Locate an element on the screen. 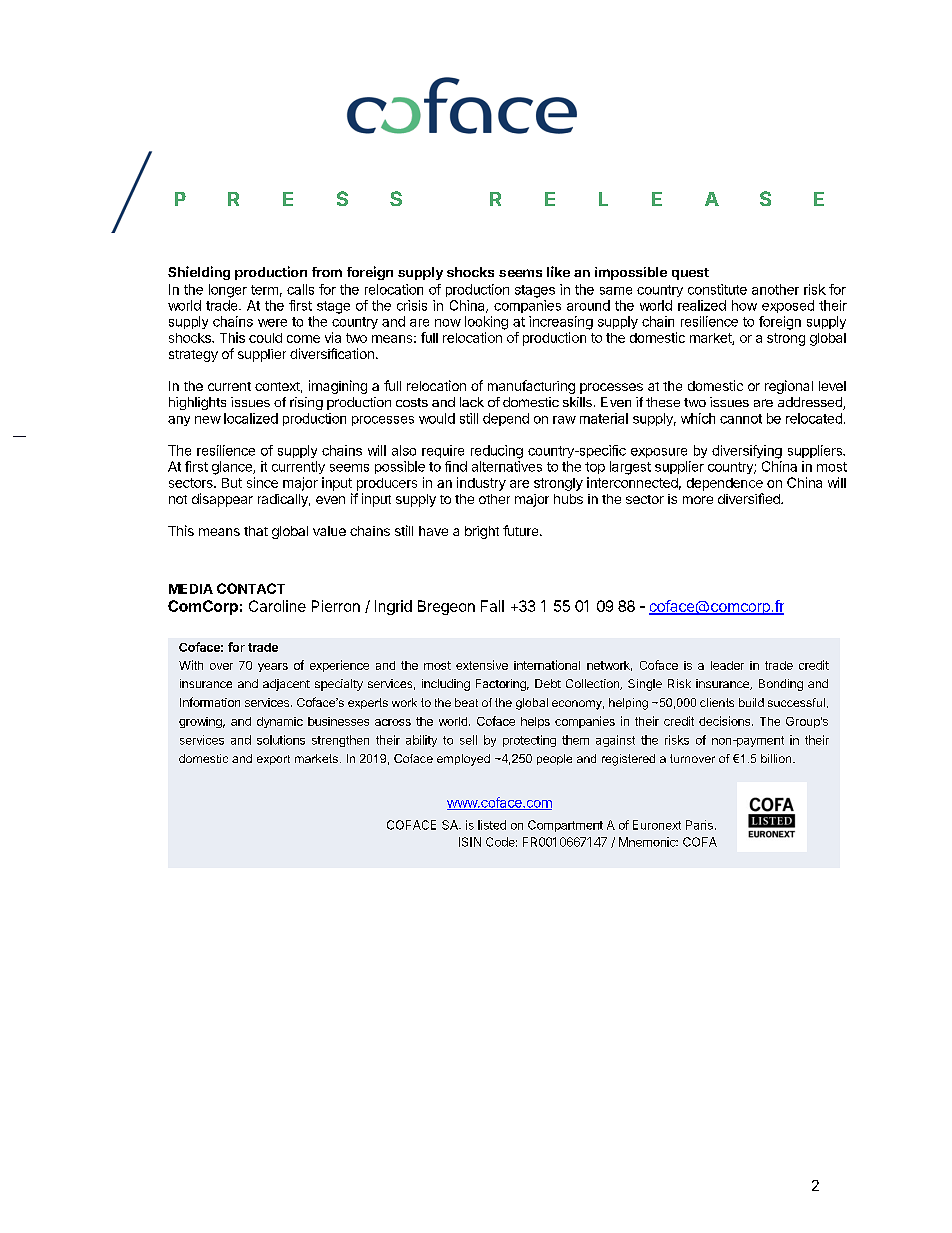 This screenshot has width=952, height=1233. Paris is located at coordinates (699, 825).
